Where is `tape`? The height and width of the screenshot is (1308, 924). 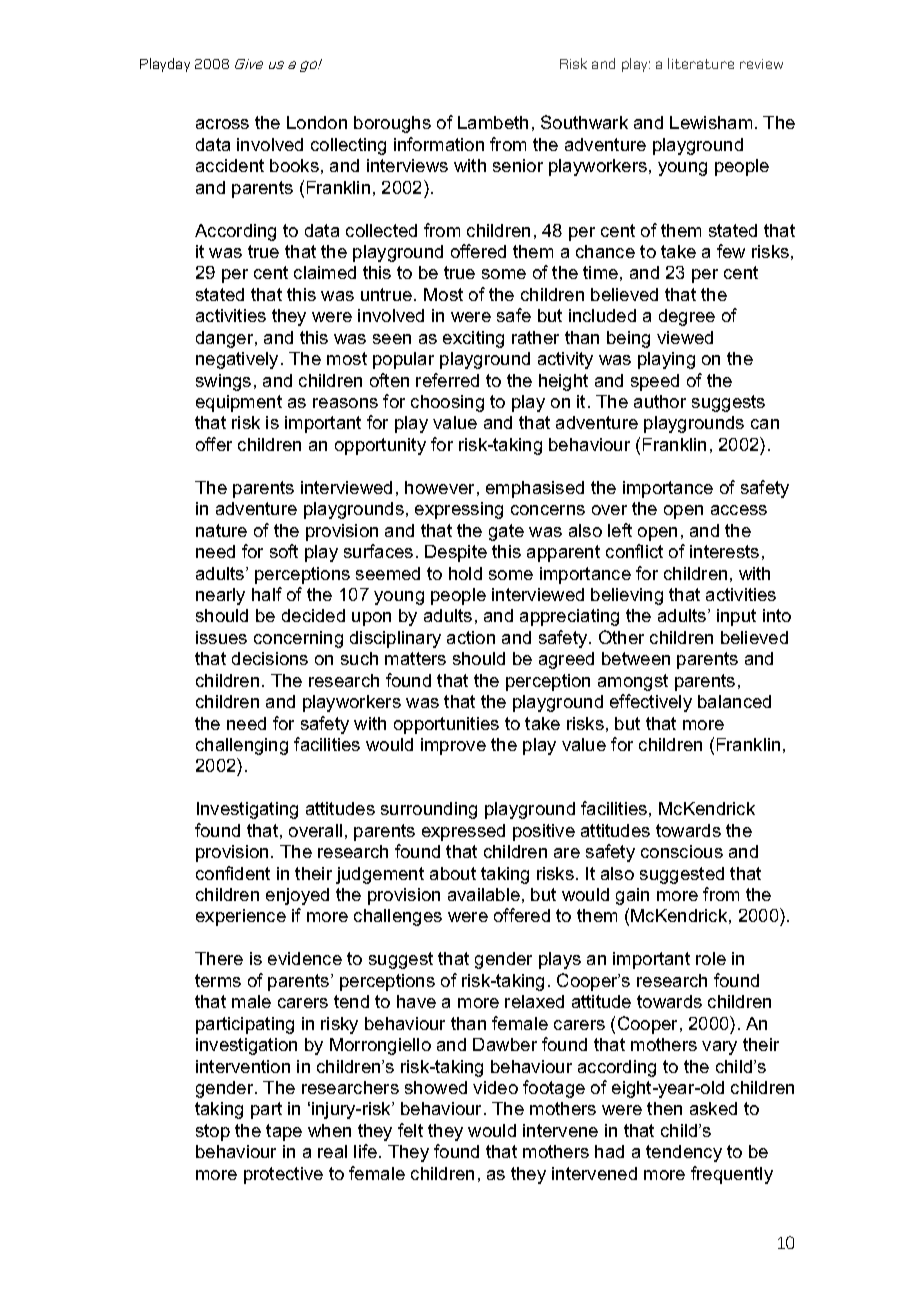 tape is located at coordinates (284, 1132).
